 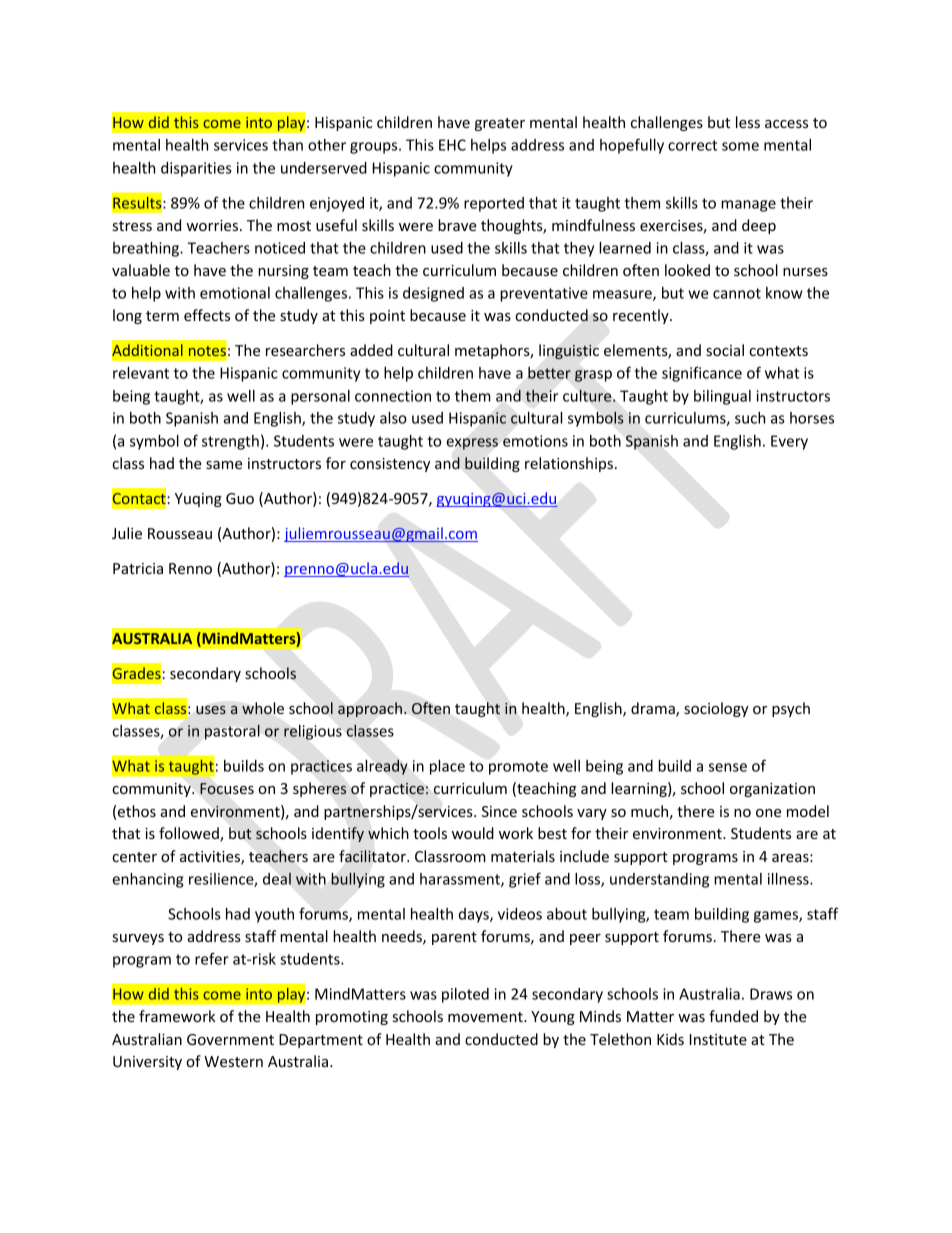 I want to click on disparities, so click(x=196, y=169).
